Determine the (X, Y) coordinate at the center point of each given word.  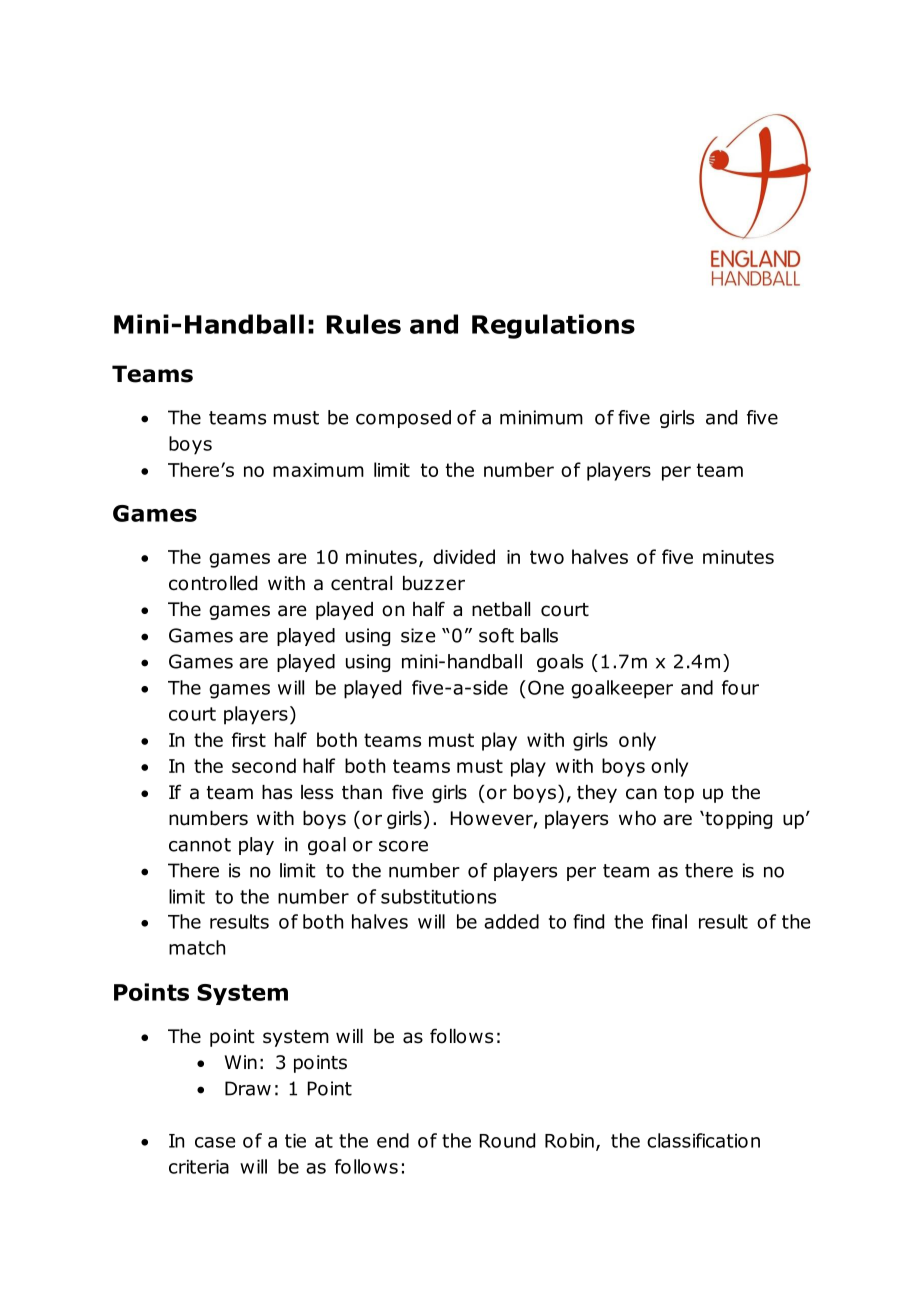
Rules (364, 324)
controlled (213, 583)
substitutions (438, 896)
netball (501, 609)
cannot (200, 845)
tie (295, 1141)
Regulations (553, 326)
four (740, 687)
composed (403, 419)
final (669, 921)
